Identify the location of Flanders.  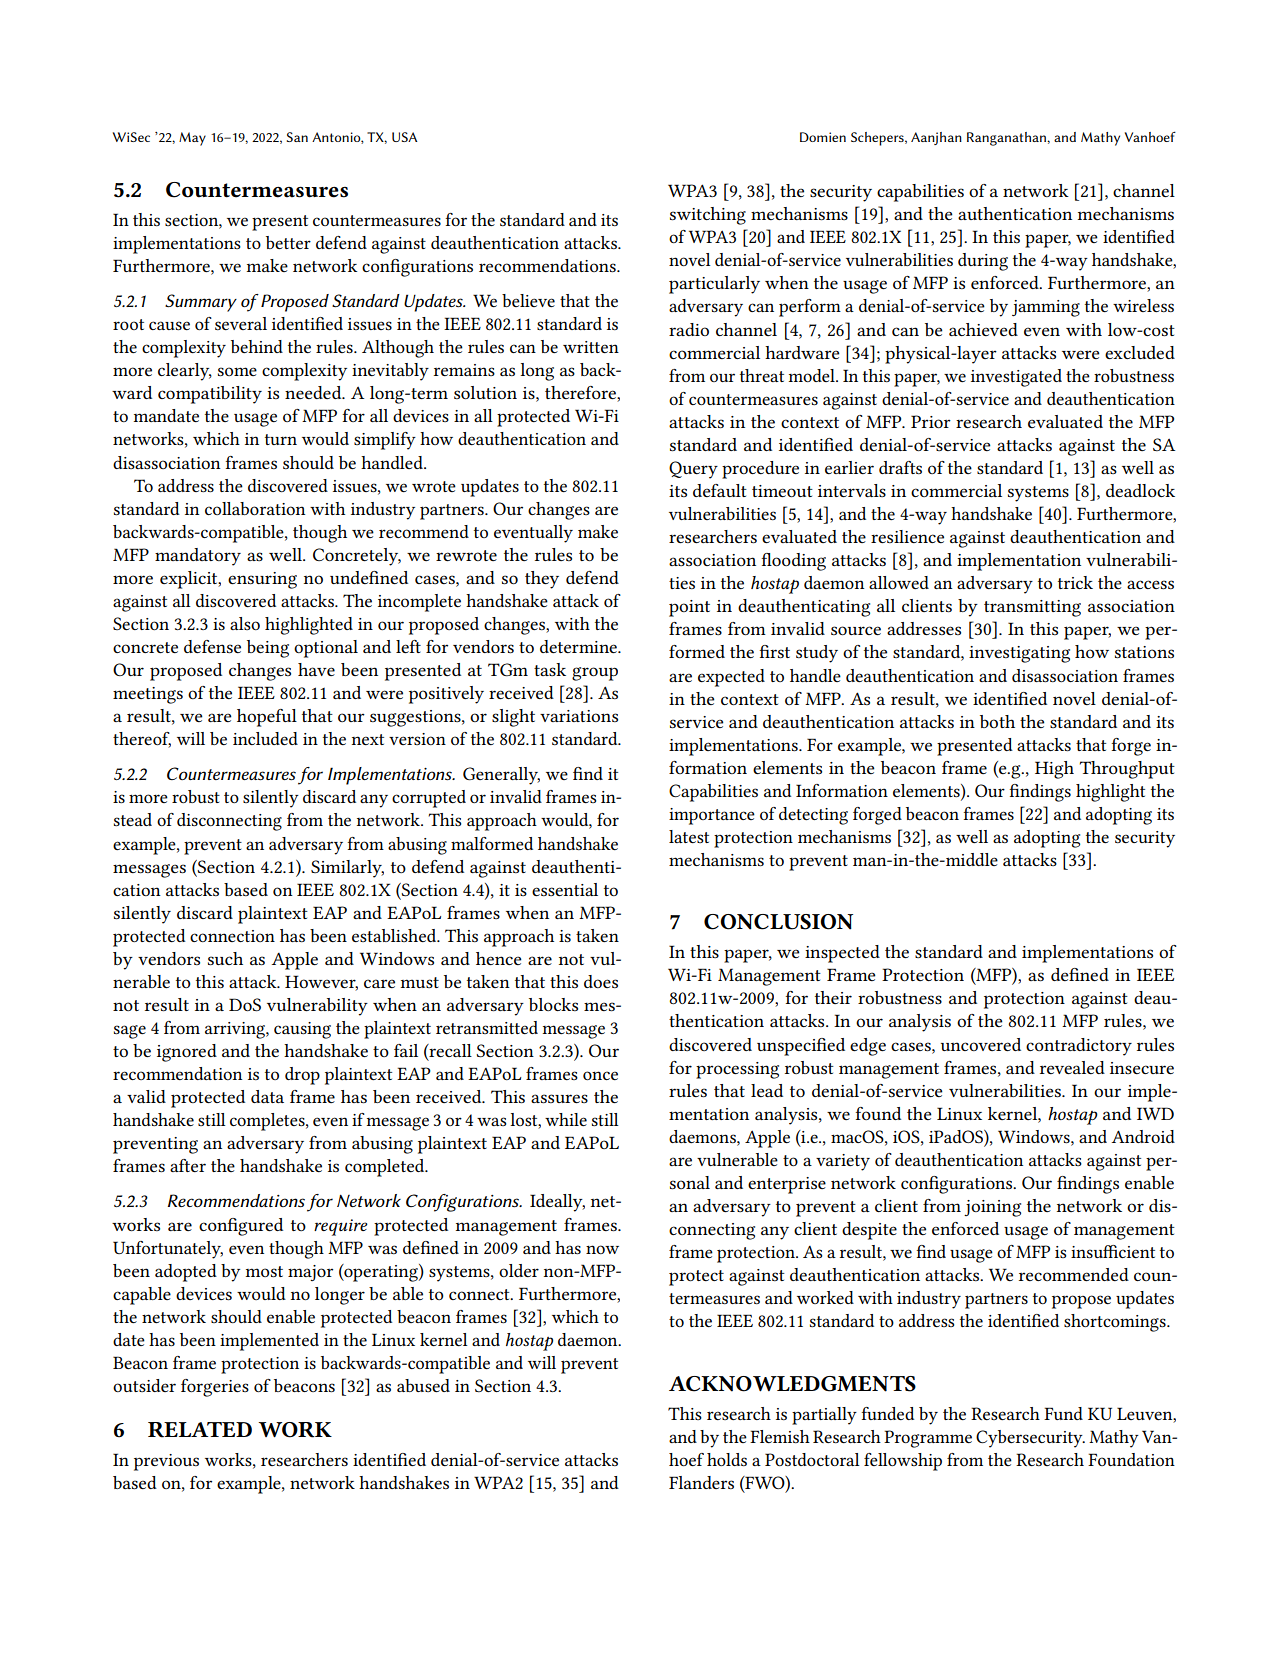
(701, 1482).
